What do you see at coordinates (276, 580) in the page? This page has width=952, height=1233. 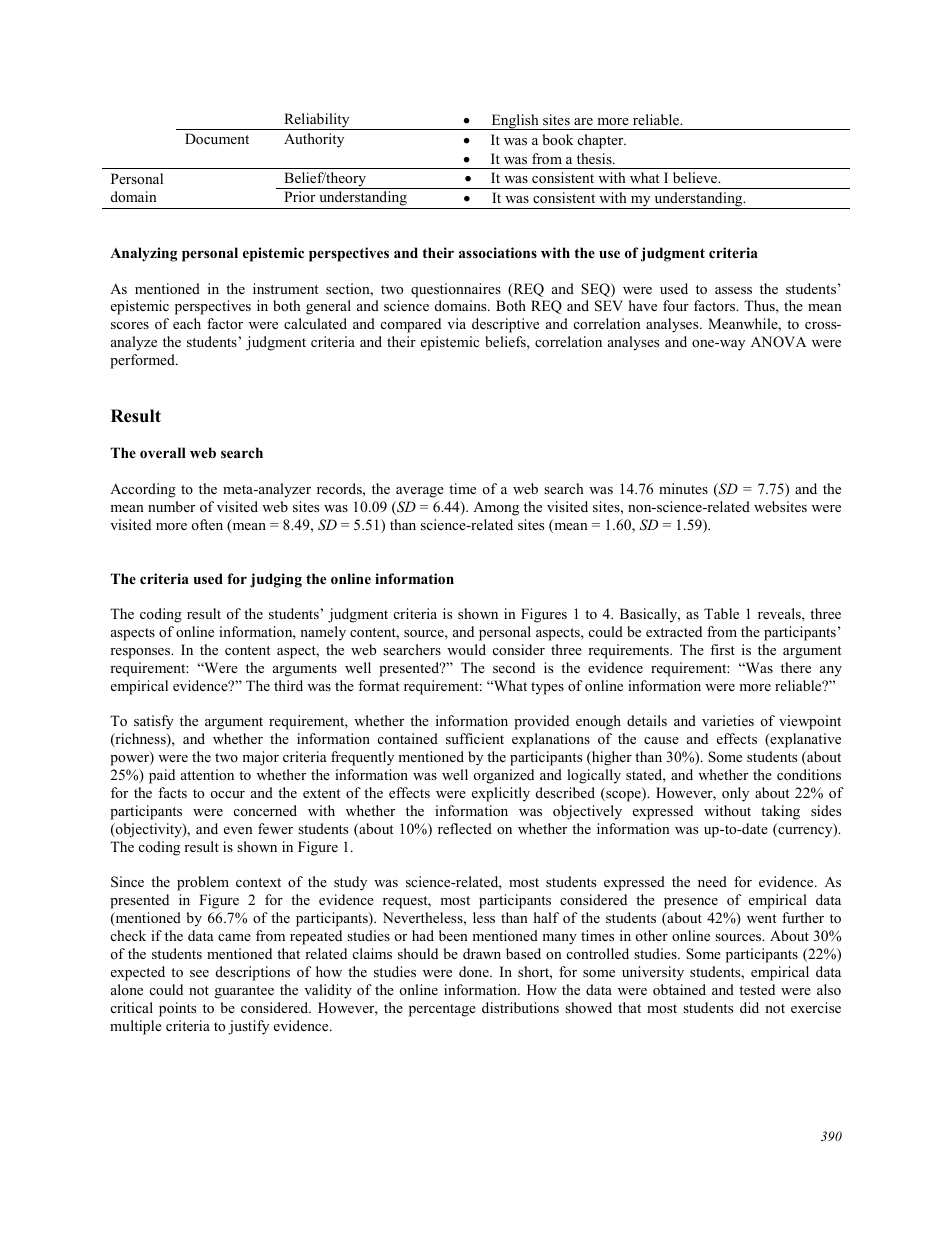 I see `judging` at bounding box center [276, 580].
